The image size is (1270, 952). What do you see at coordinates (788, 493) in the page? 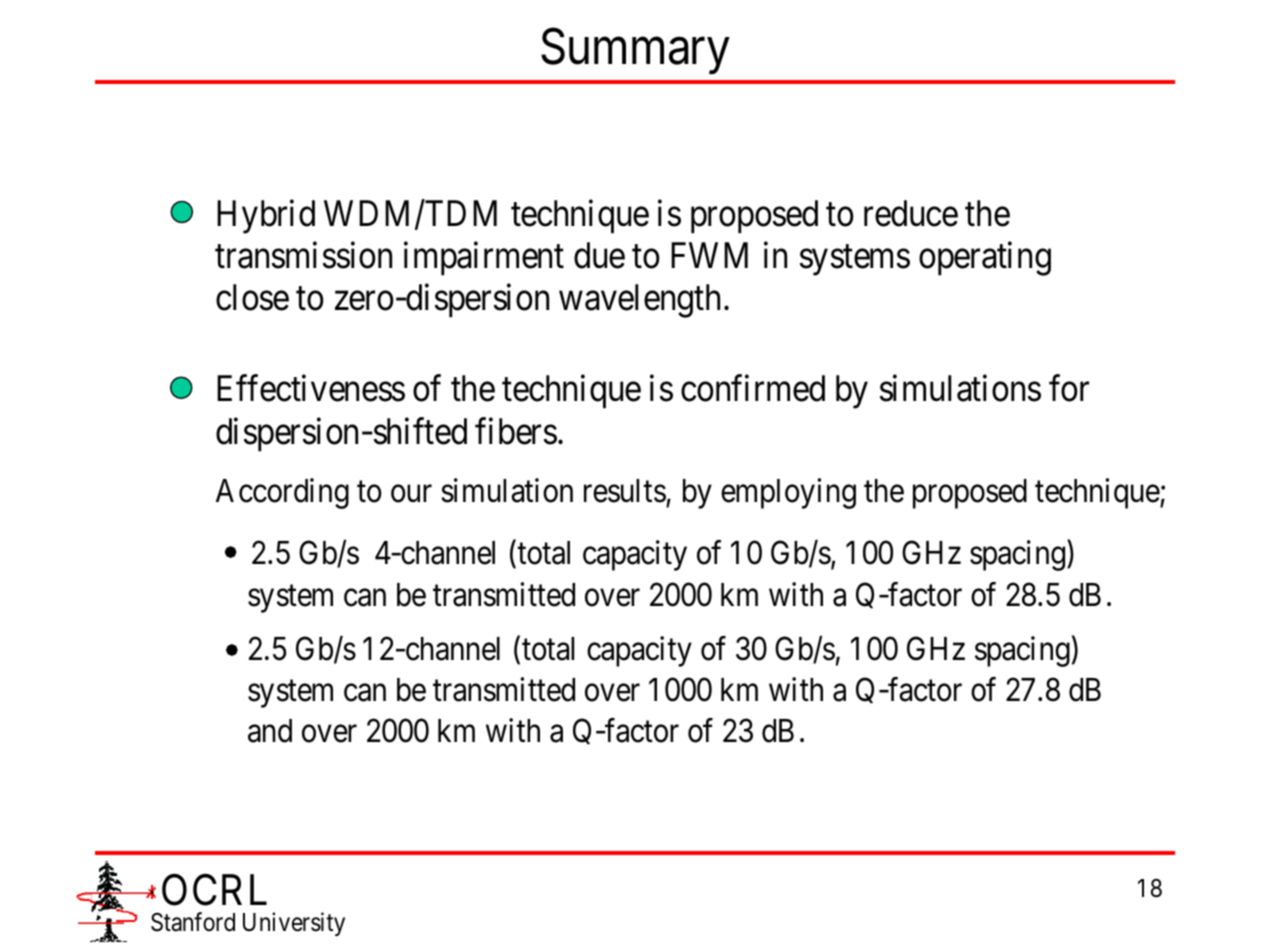
I see `employing` at bounding box center [788, 493].
